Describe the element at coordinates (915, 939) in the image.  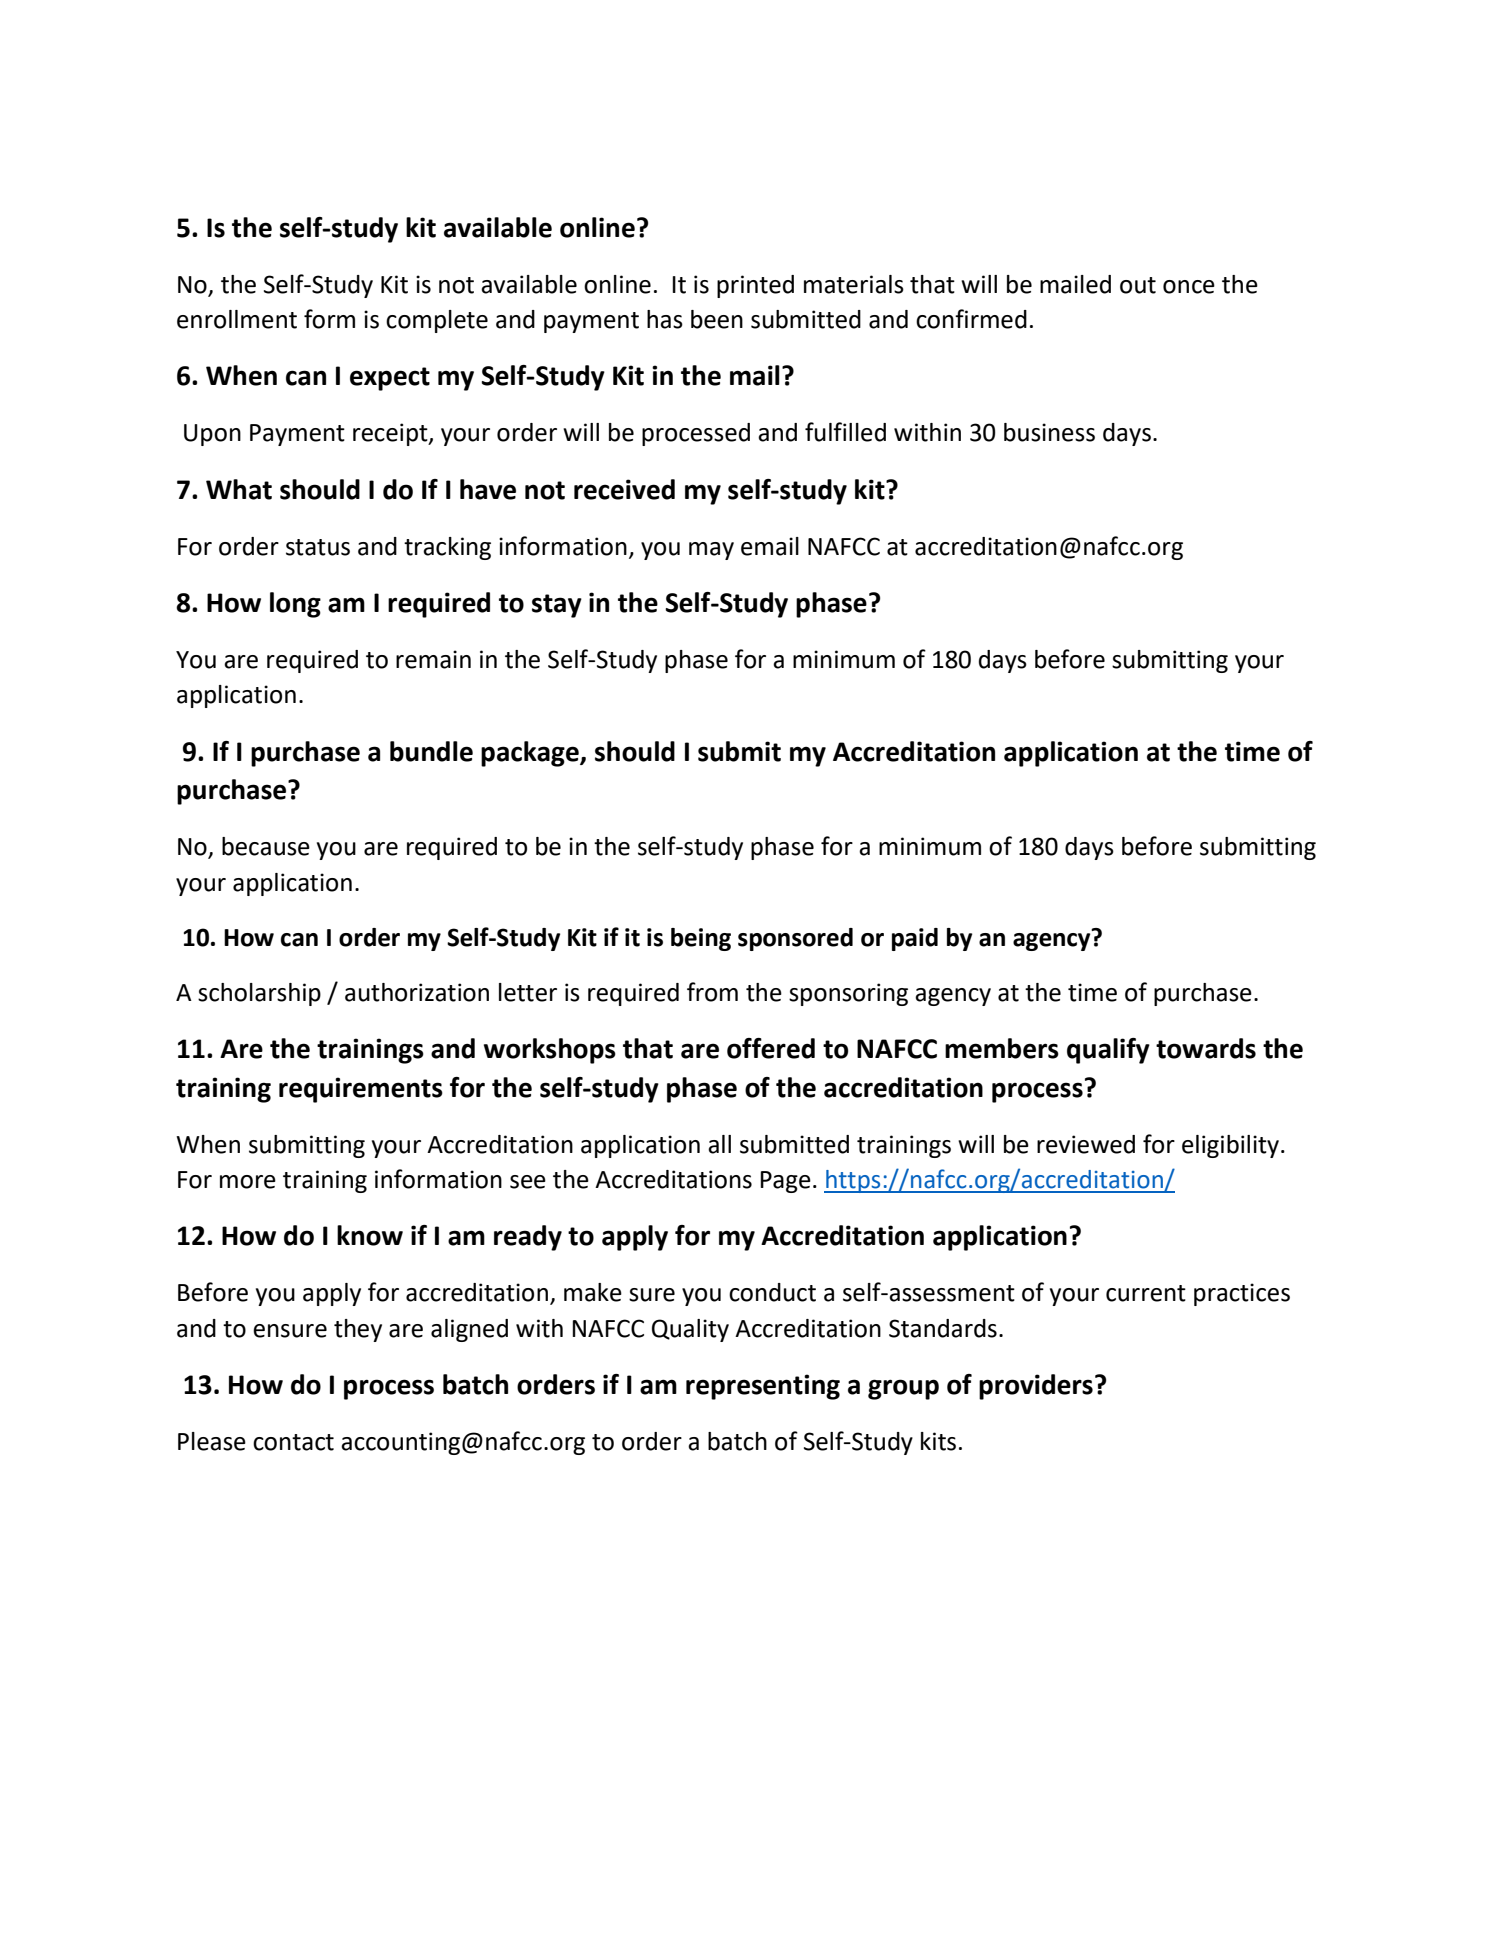
I see `paid` at that location.
